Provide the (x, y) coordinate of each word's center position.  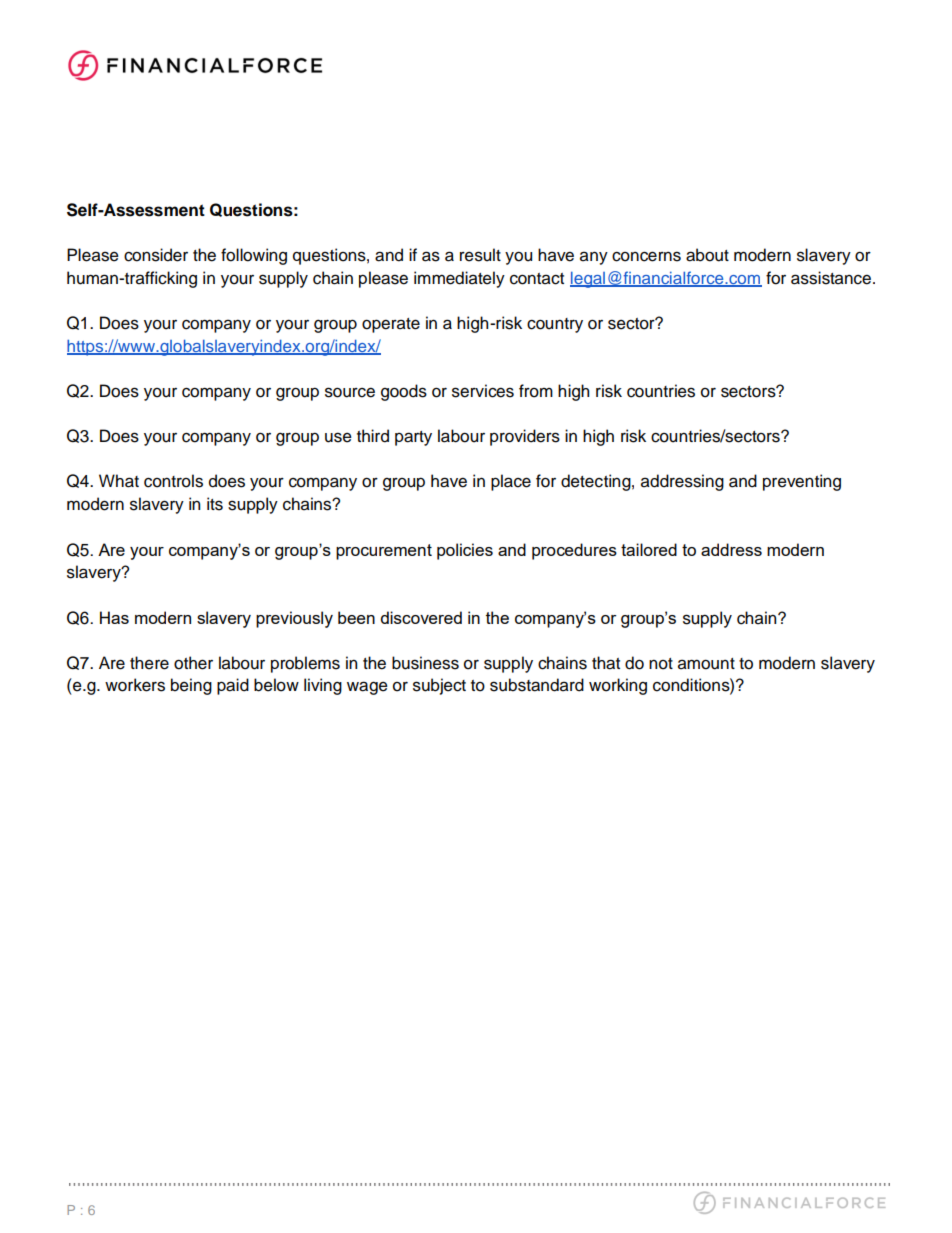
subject (439, 686)
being (191, 686)
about (707, 255)
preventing (802, 482)
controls (173, 481)
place (511, 482)
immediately (459, 279)
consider (156, 255)
